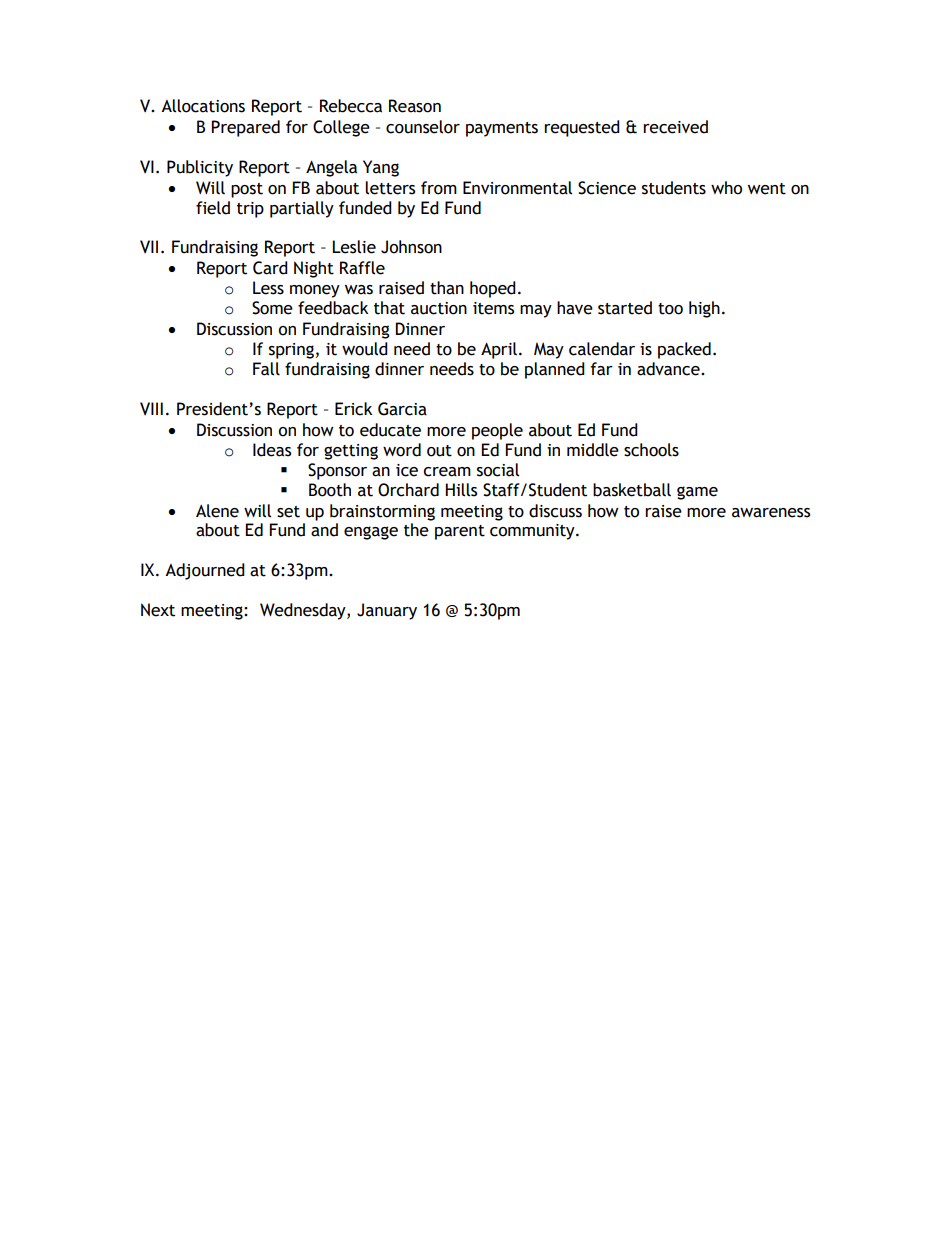 The height and width of the image is (1233, 952). Describe the element at coordinates (447, 288) in the image. I see `than` at that location.
